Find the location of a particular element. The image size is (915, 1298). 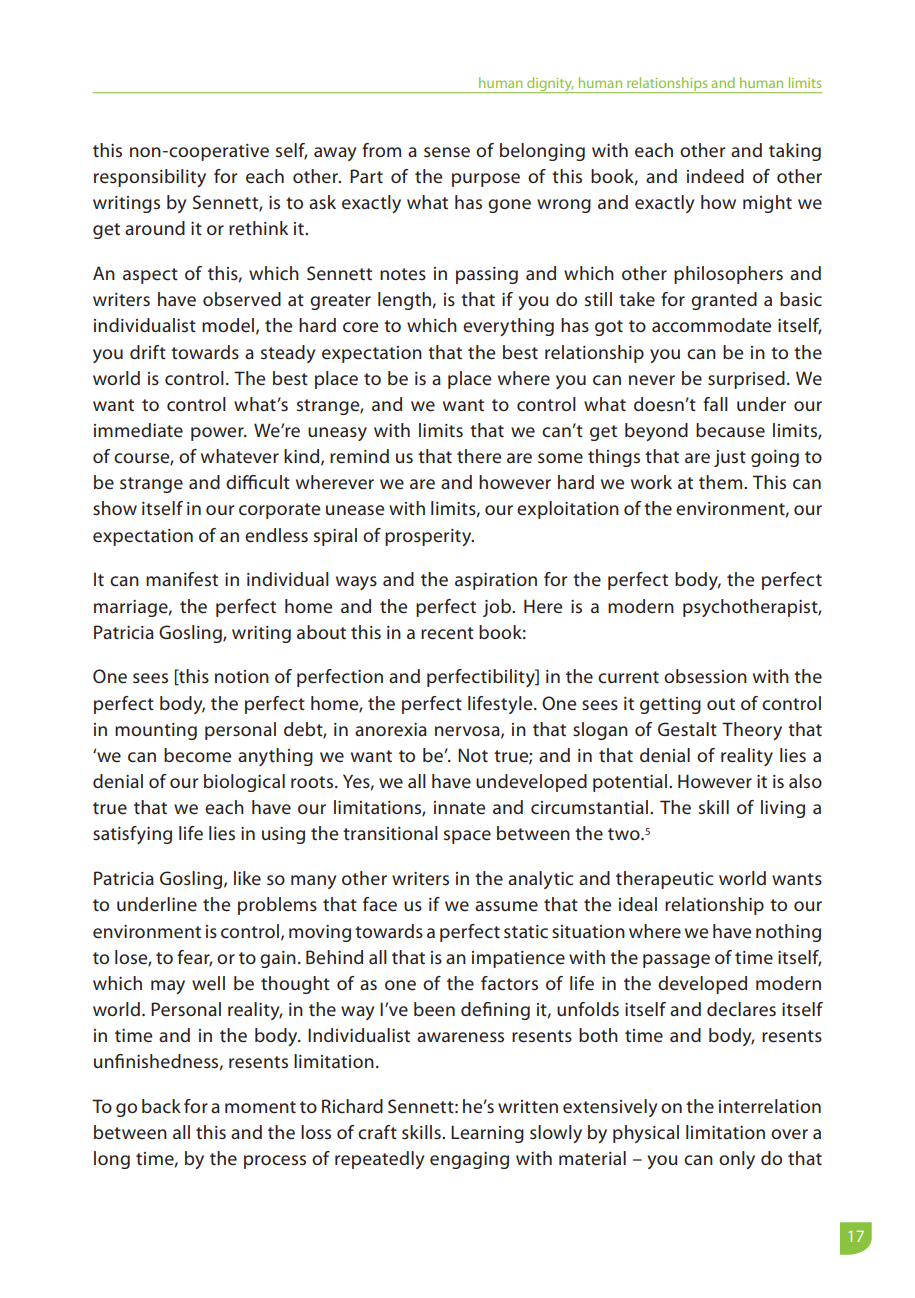

manifest is located at coordinates (182, 579).
